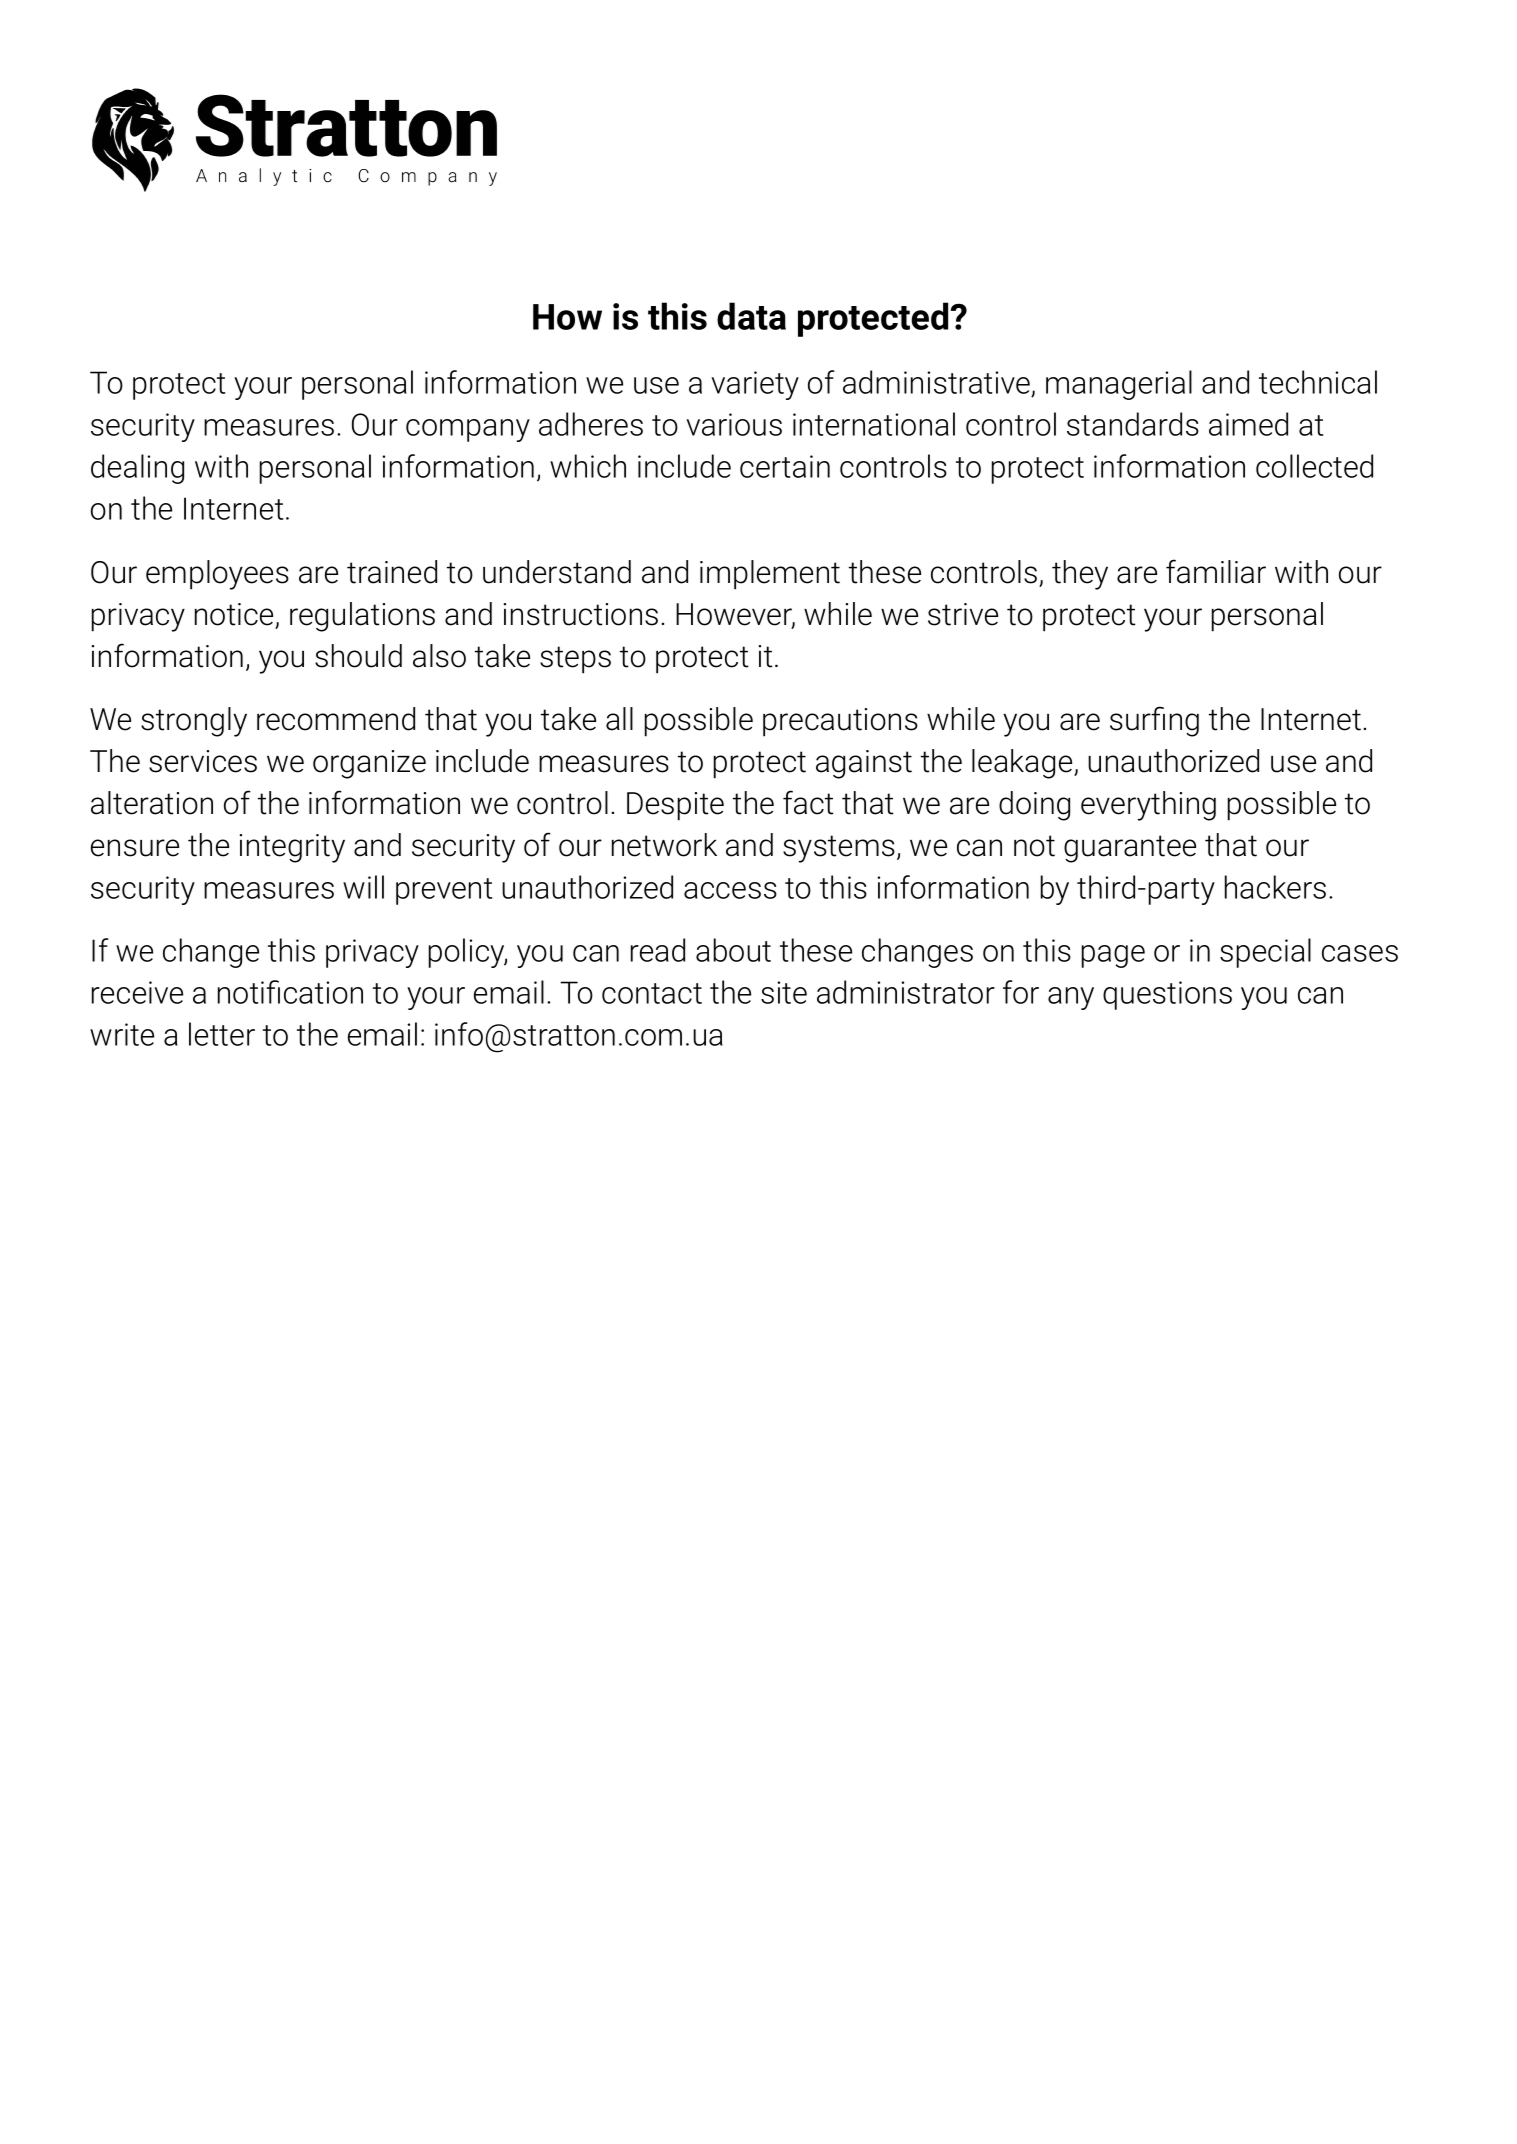 This page has height=2144, width=1517. What do you see at coordinates (751, 316) in the page?
I see `data` at bounding box center [751, 316].
